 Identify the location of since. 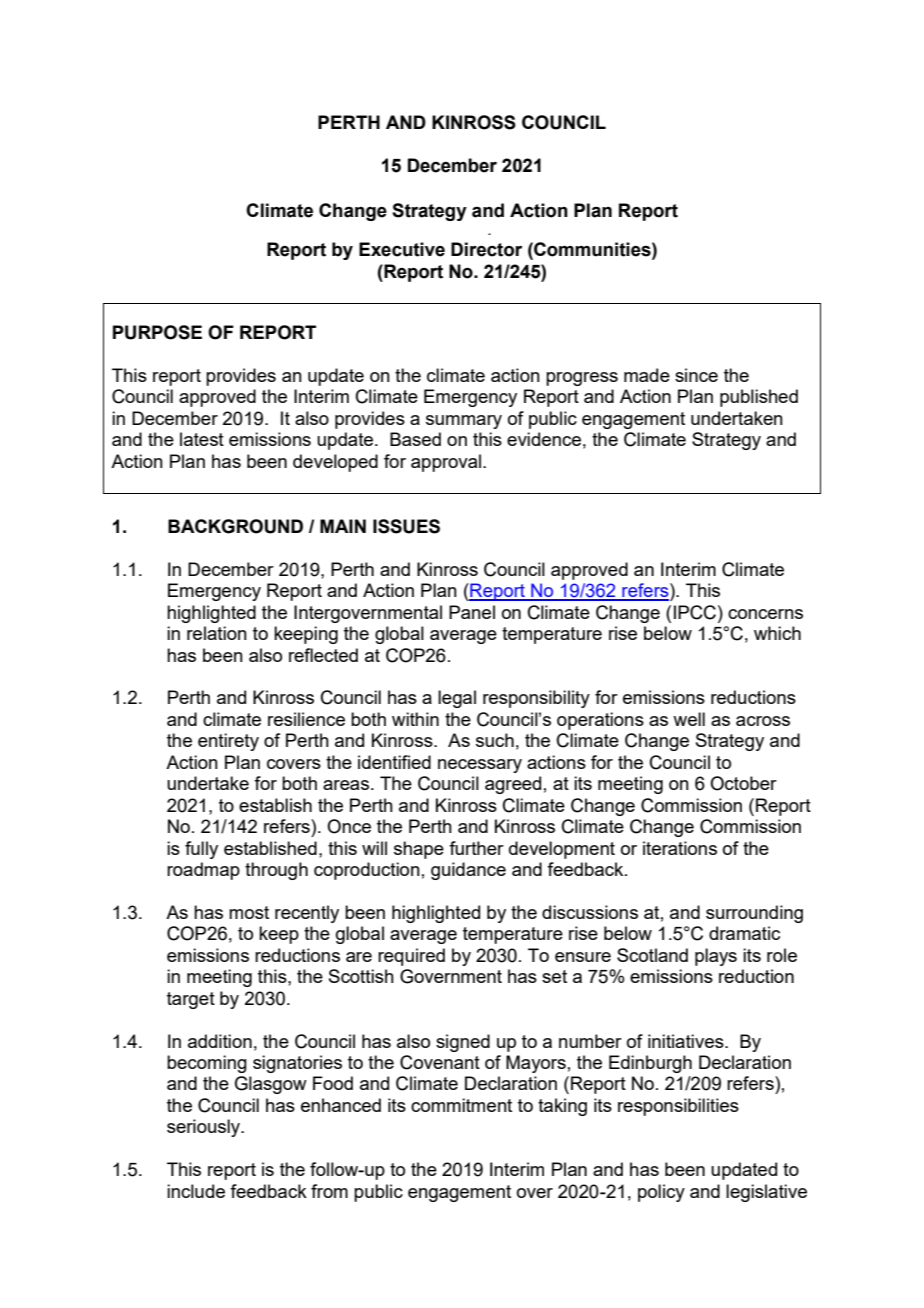
(696, 375).
